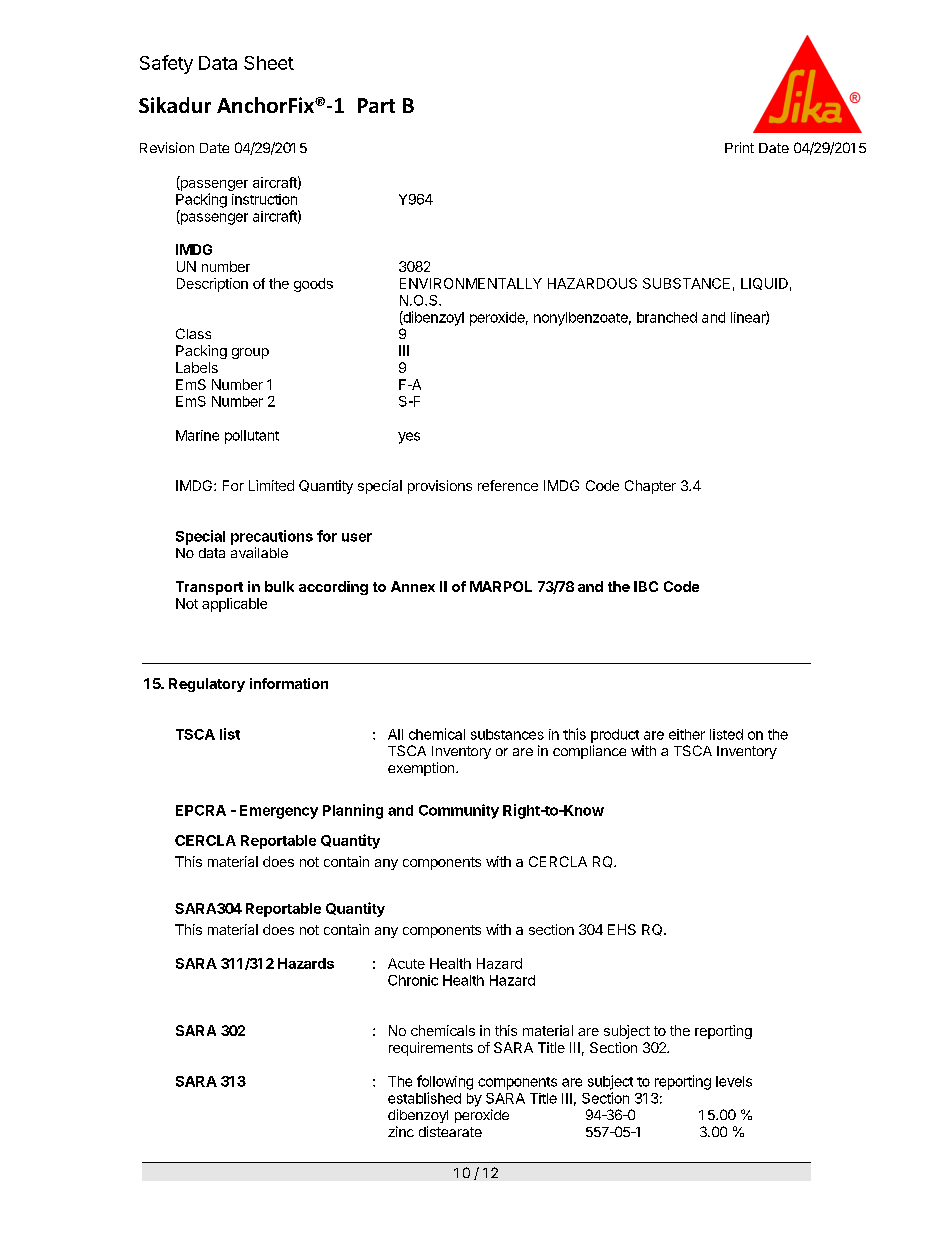 Image resolution: width=952 pixels, height=1233 pixels. Describe the element at coordinates (212, 285) in the document. I see `Description` at that location.
